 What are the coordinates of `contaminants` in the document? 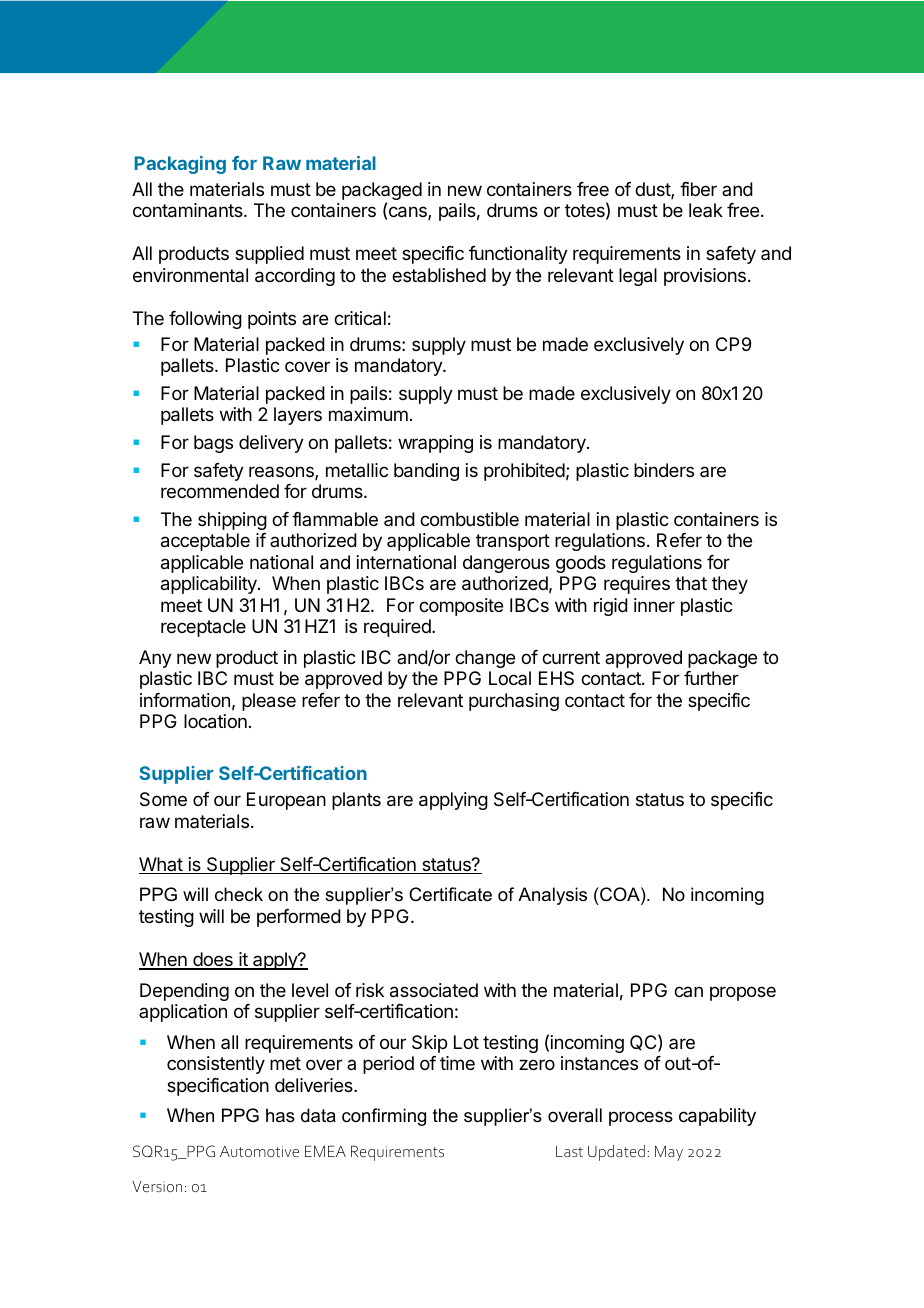 It's located at (189, 210).
